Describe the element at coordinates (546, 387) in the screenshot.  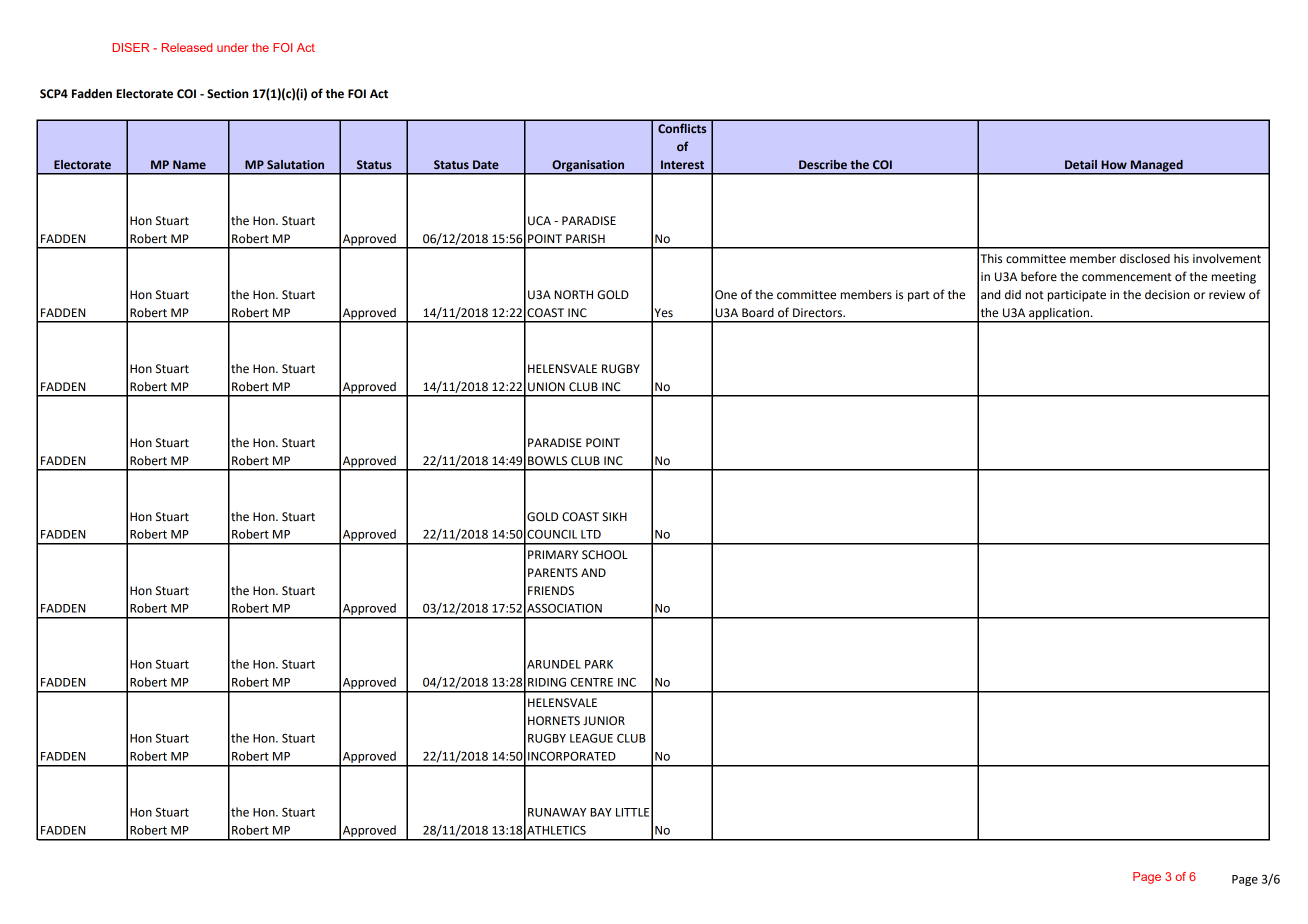
I see `UNION` at that location.
